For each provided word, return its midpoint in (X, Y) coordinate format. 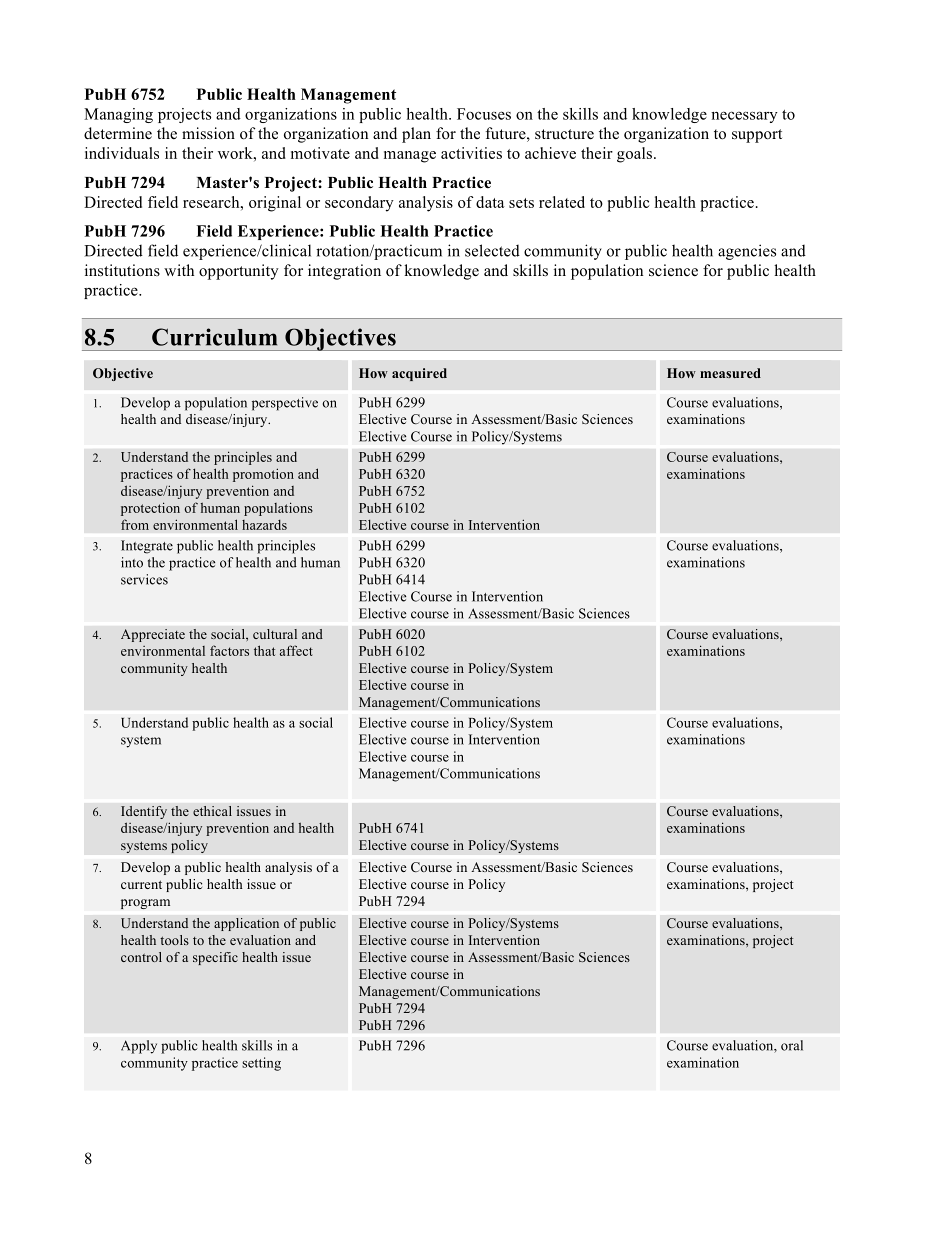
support (757, 136)
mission (208, 133)
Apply (139, 1047)
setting (261, 1064)
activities (471, 153)
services (144, 579)
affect (296, 650)
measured (730, 373)
